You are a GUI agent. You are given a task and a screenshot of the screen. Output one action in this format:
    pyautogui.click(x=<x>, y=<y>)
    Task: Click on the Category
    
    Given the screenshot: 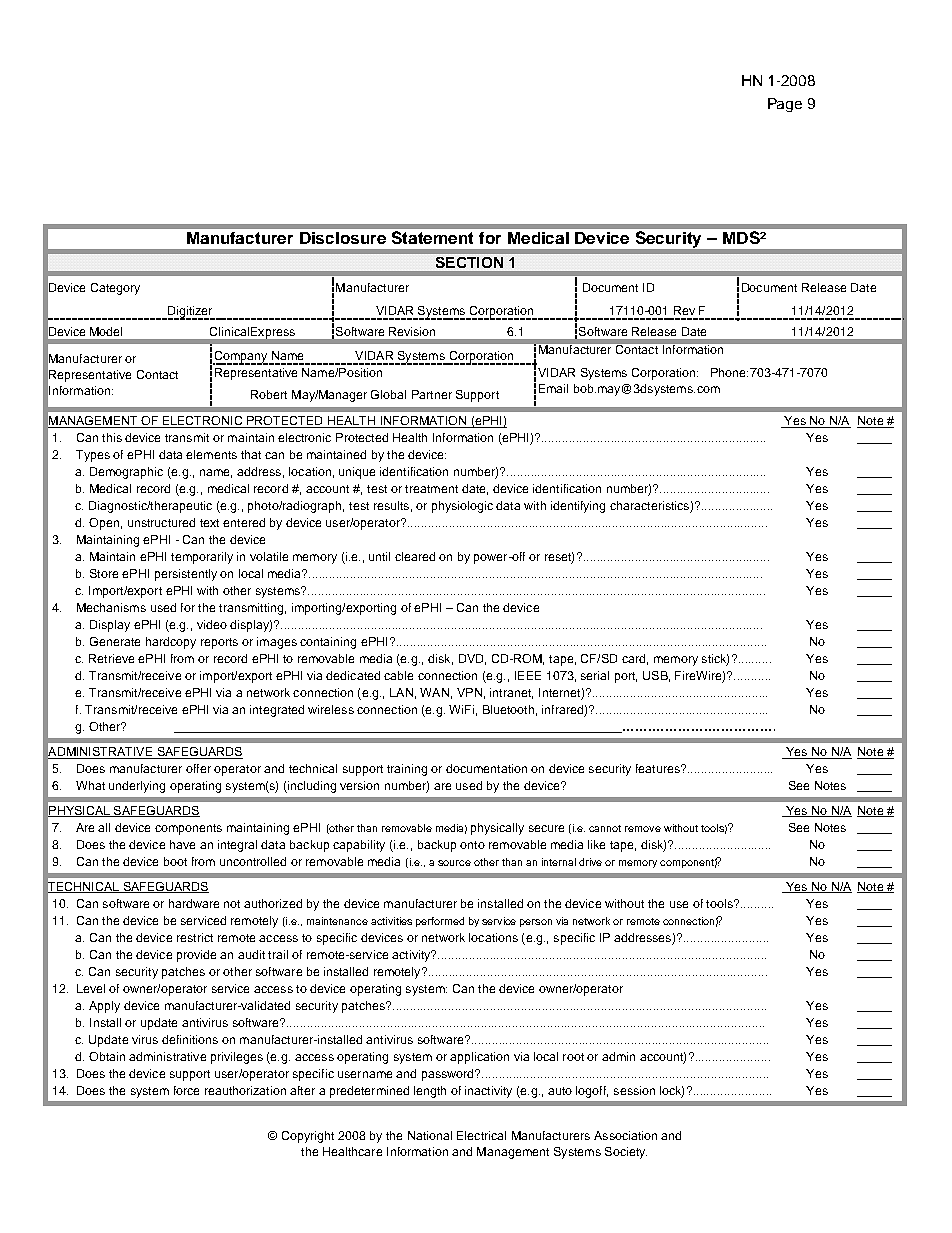 What is the action you would take?
    pyautogui.click(x=115, y=289)
